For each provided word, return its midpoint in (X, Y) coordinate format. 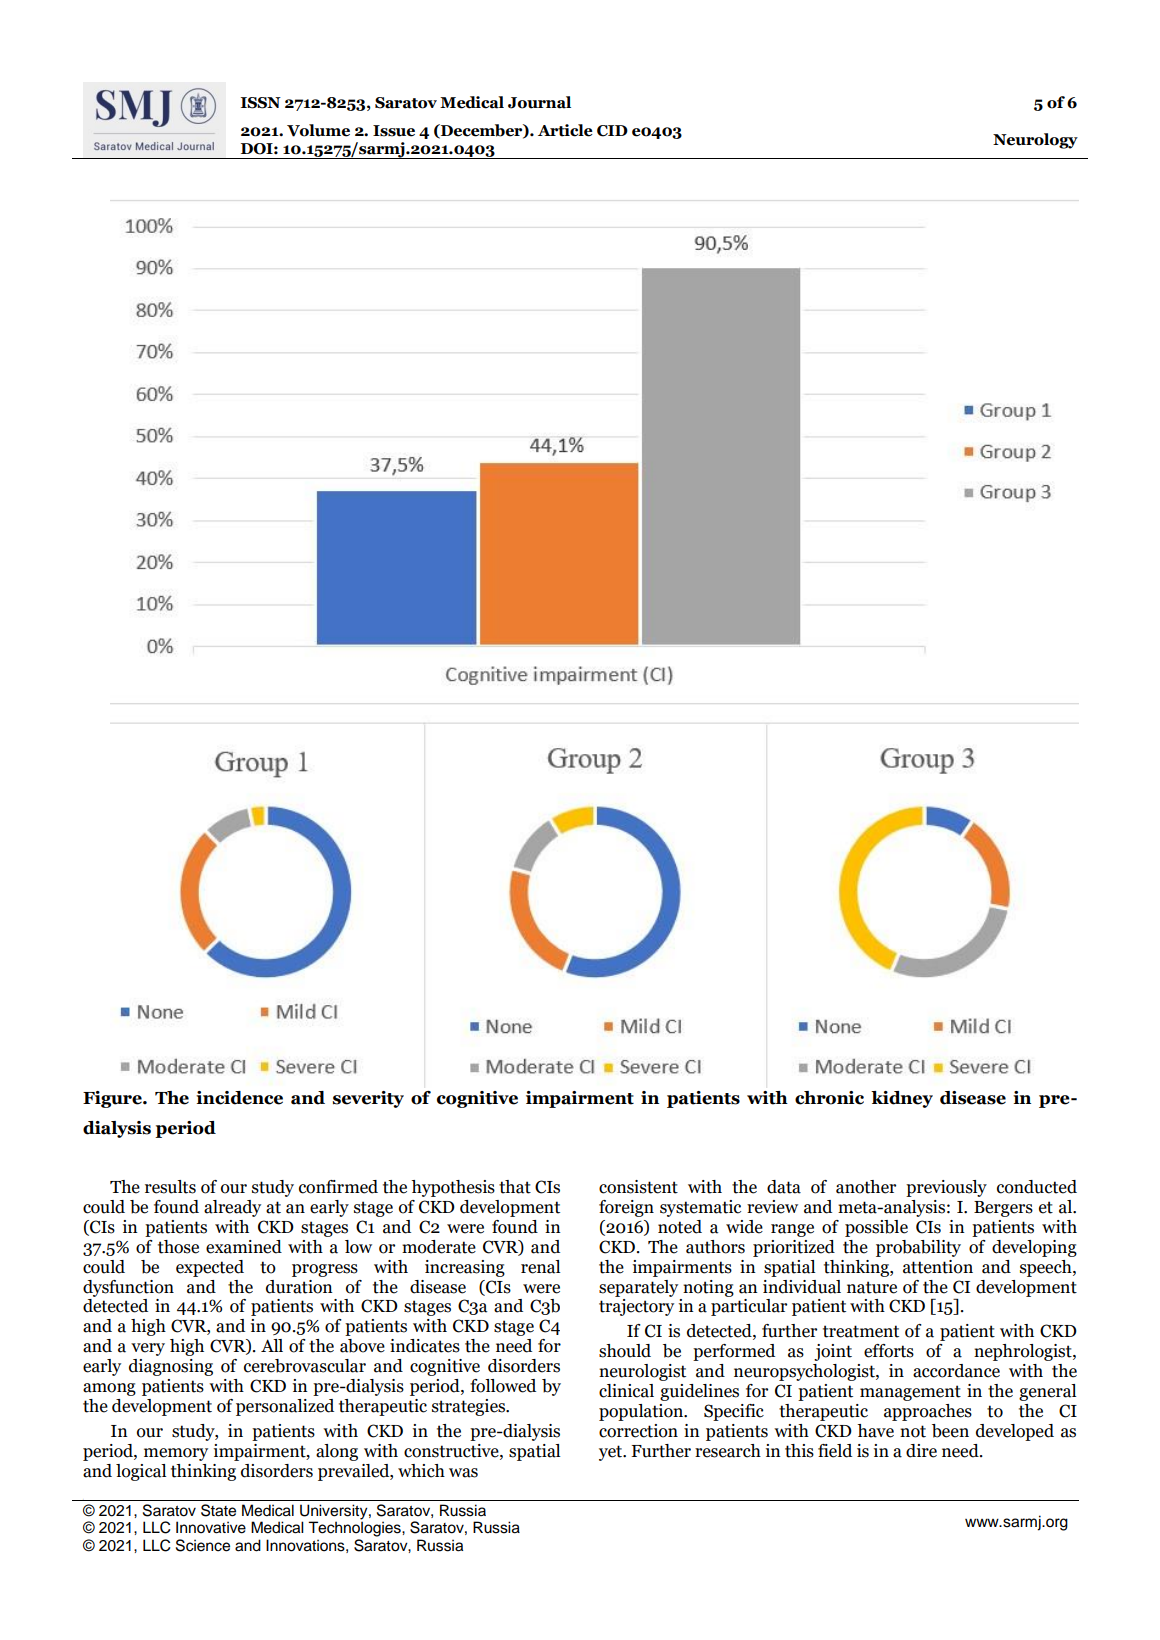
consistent (638, 1187)
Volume (318, 130)
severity (368, 1099)
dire (921, 1451)
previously (946, 1188)
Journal (539, 102)
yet (612, 1453)
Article (565, 130)
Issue (394, 131)
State (218, 1510)
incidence (239, 1098)
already (232, 1208)
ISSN (261, 103)
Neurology (1035, 141)
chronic (829, 1098)
